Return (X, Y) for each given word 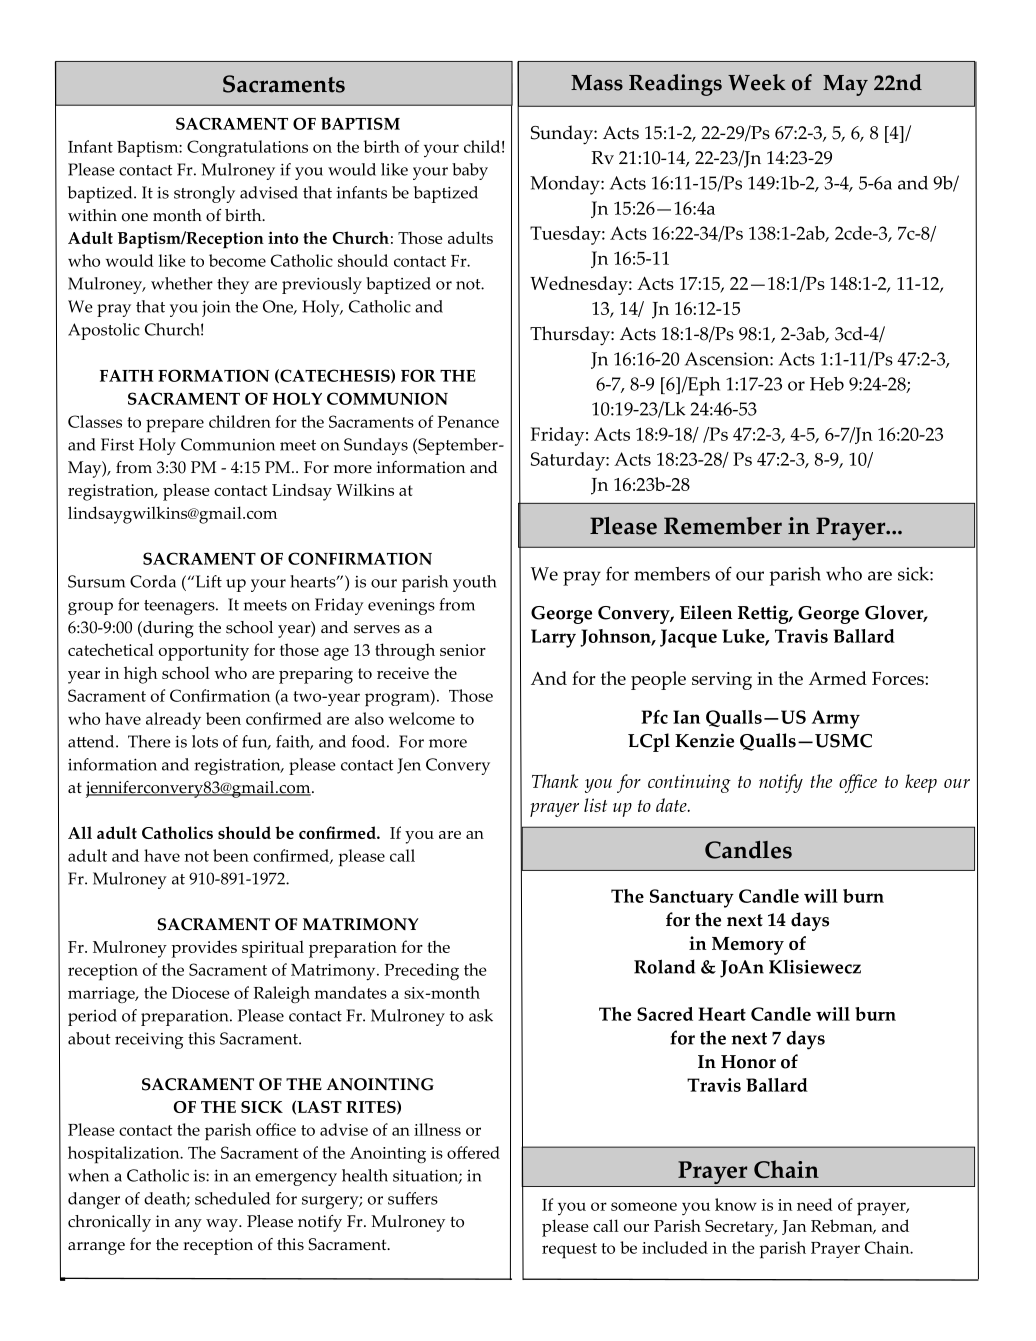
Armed (838, 678)
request (569, 1251)
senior (463, 650)
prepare (175, 426)
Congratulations (247, 148)
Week (757, 82)
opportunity (204, 652)
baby (470, 171)
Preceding (422, 971)
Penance (468, 422)
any (188, 1225)
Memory (748, 946)
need (815, 1204)
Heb (827, 384)
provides (204, 949)
